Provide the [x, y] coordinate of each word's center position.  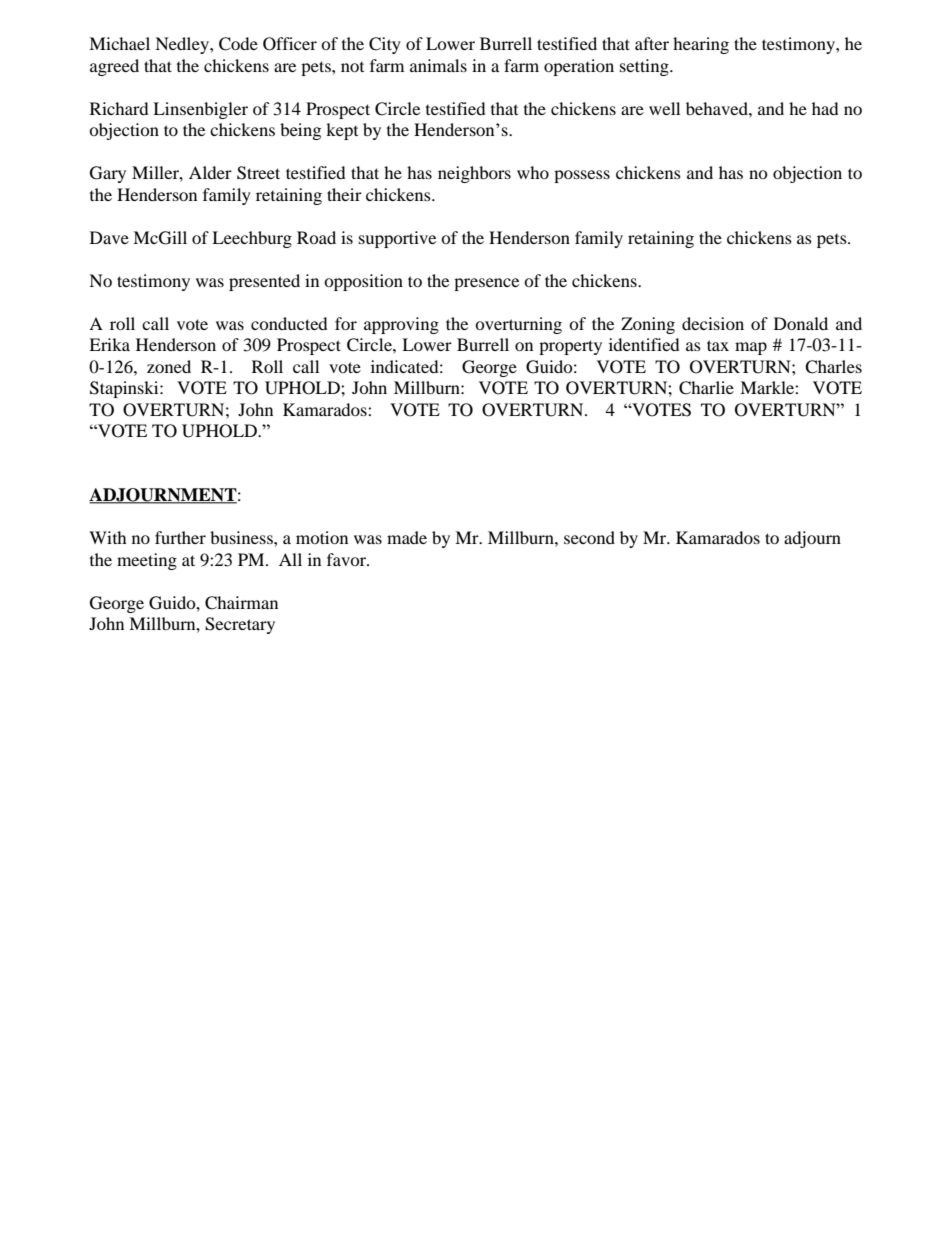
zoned [169, 366]
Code [238, 44]
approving [401, 325]
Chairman [241, 603]
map [751, 348]
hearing [701, 45]
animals [438, 65]
